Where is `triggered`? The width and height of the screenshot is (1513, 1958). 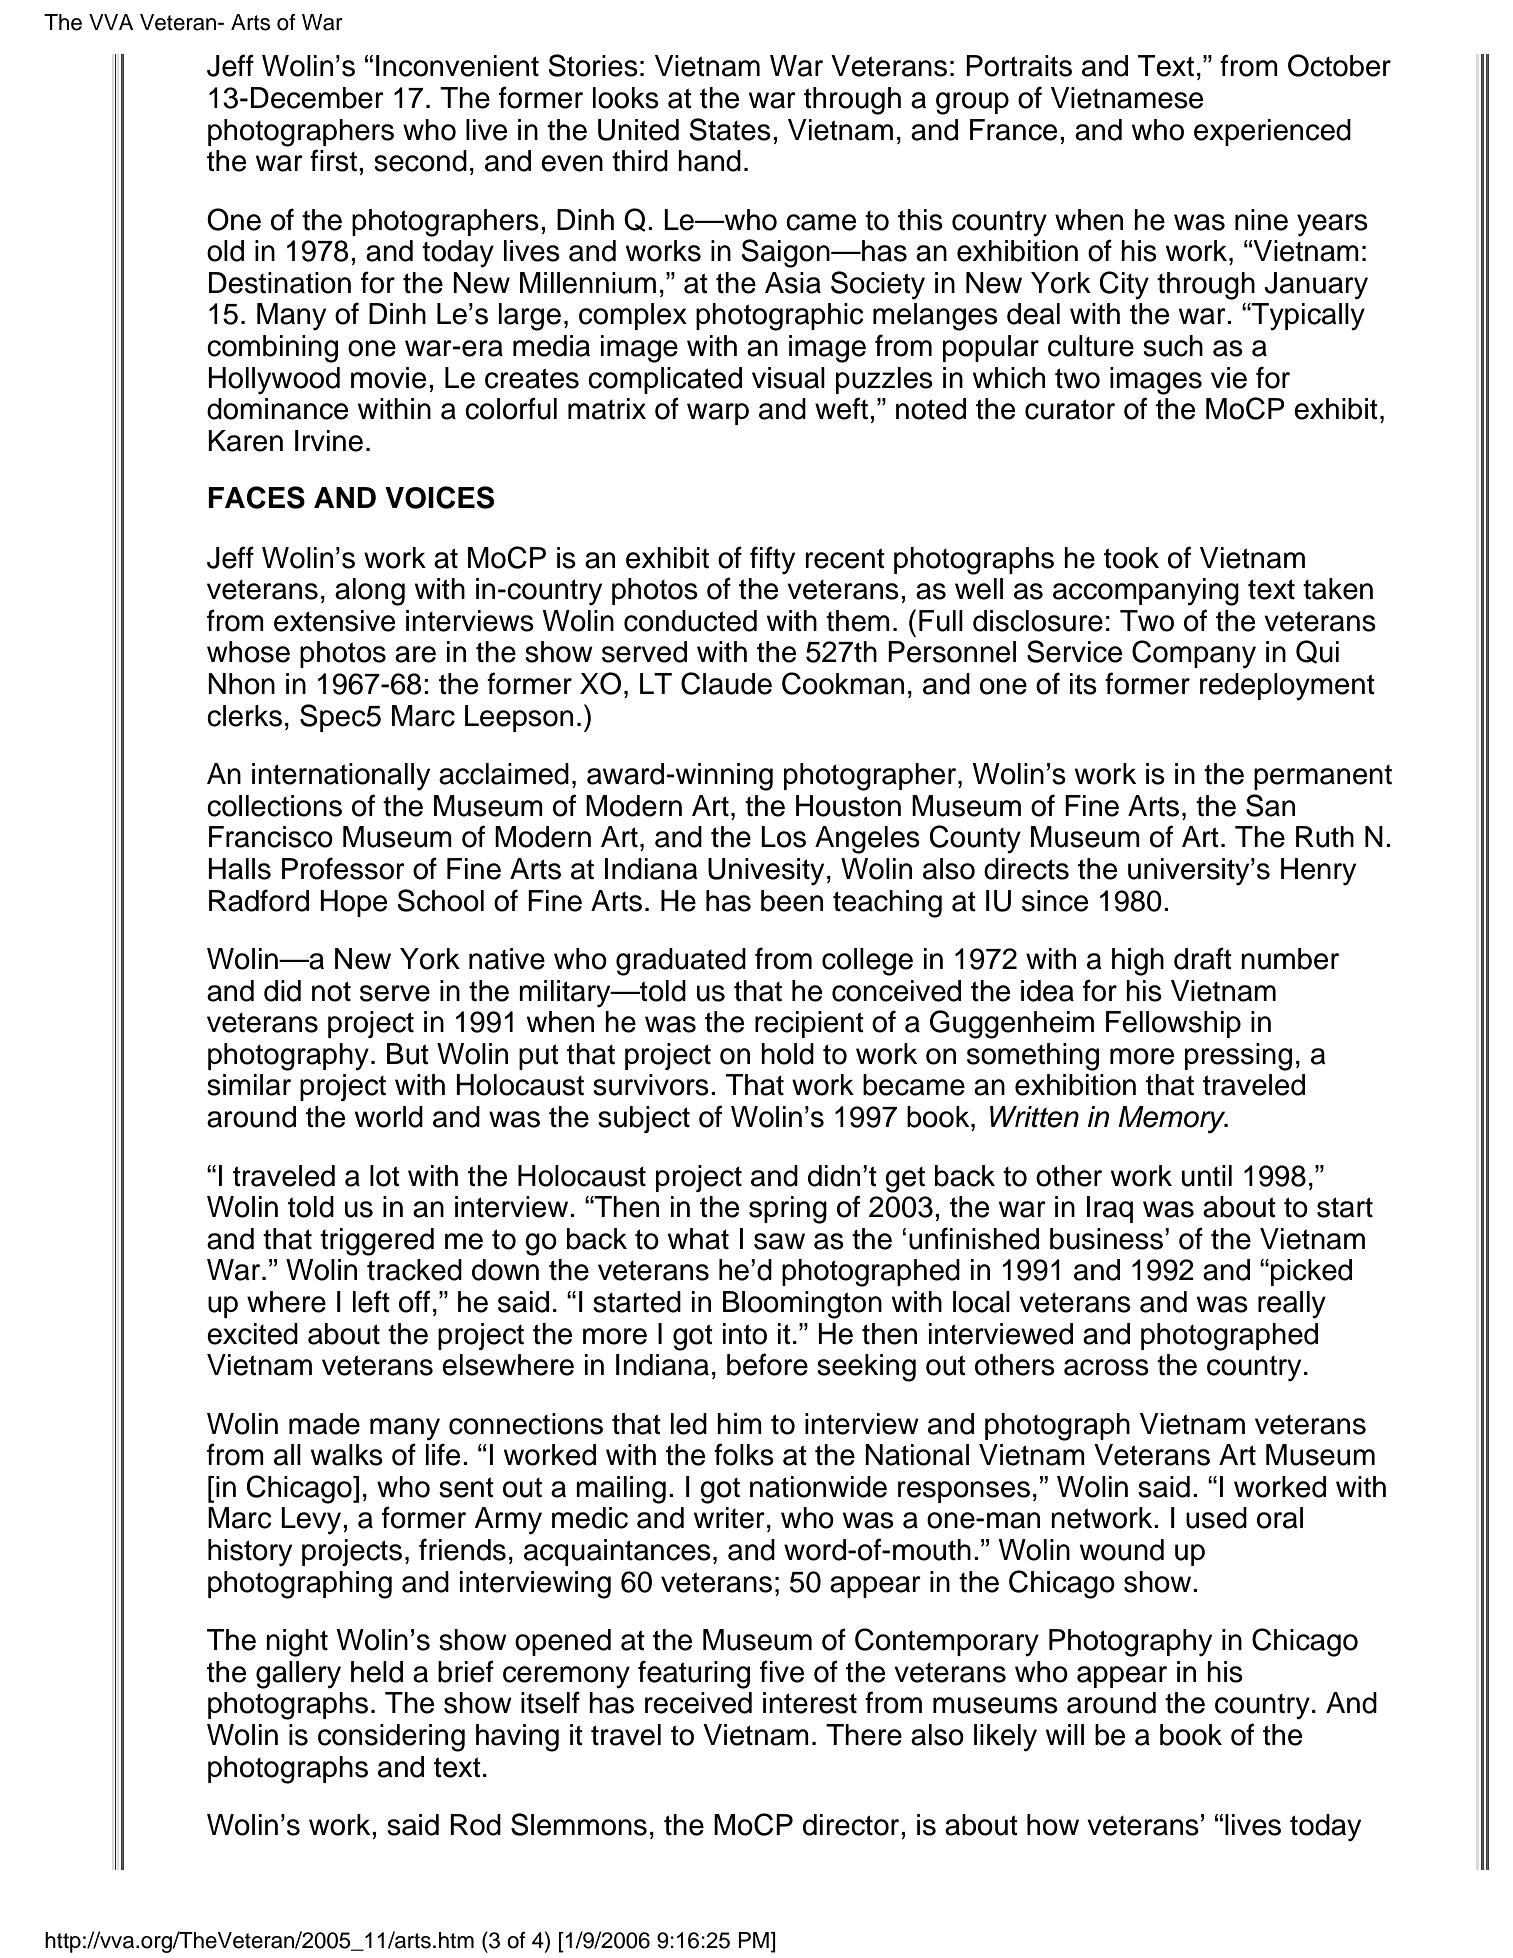
triggered is located at coordinates (377, 1242).
